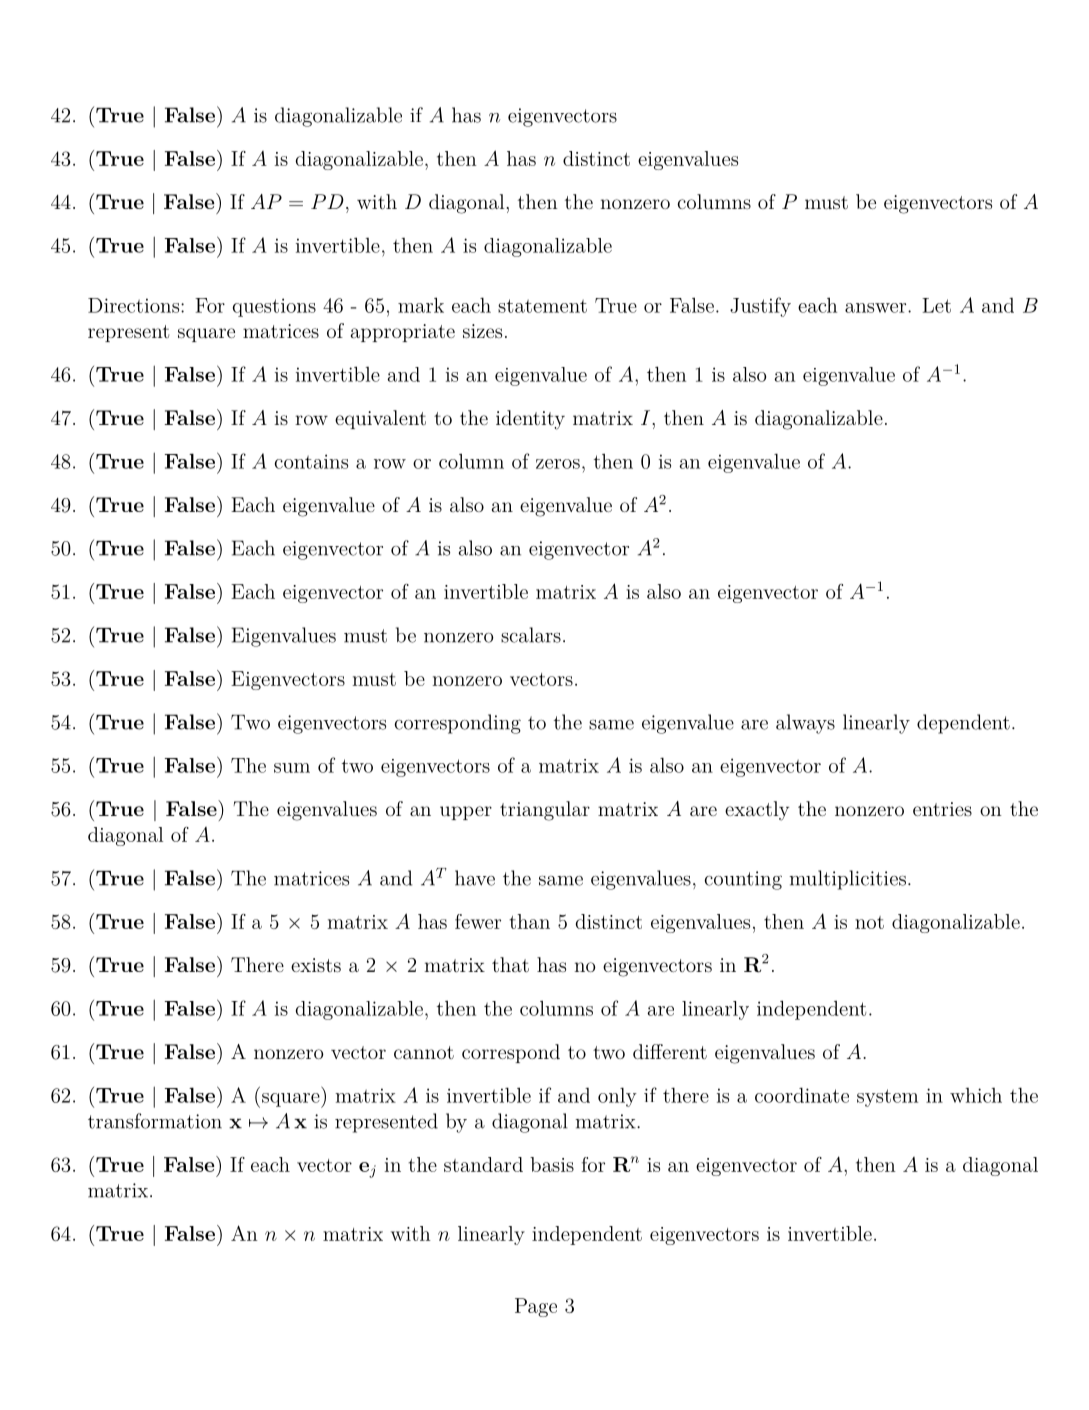 This page has width=1089, height=1410. What do you see at coordinates (536, 1307) in the page?
I see `Page` at bounding box center [536, 1307].
